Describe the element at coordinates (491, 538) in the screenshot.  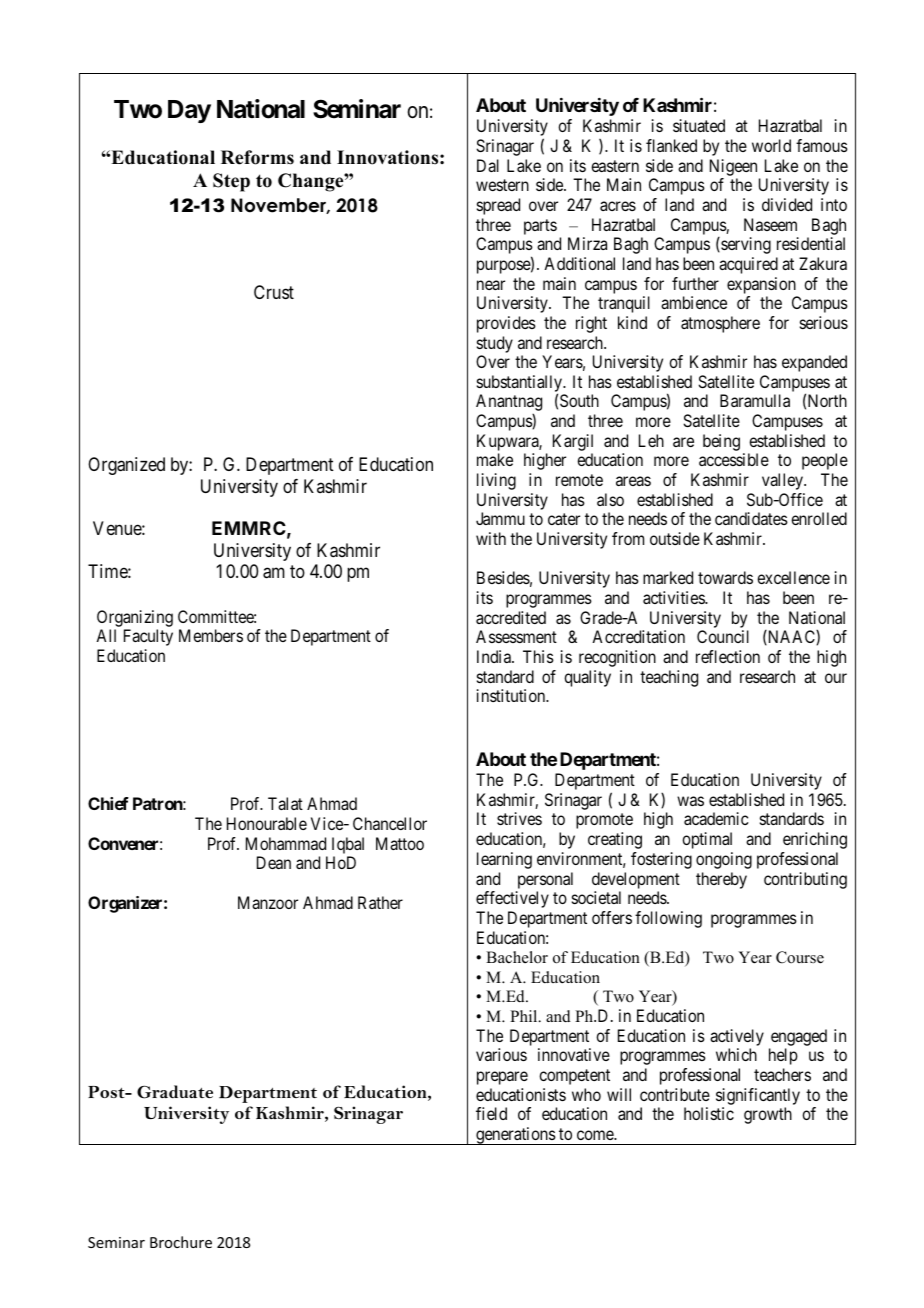
I see `with` at that location.
